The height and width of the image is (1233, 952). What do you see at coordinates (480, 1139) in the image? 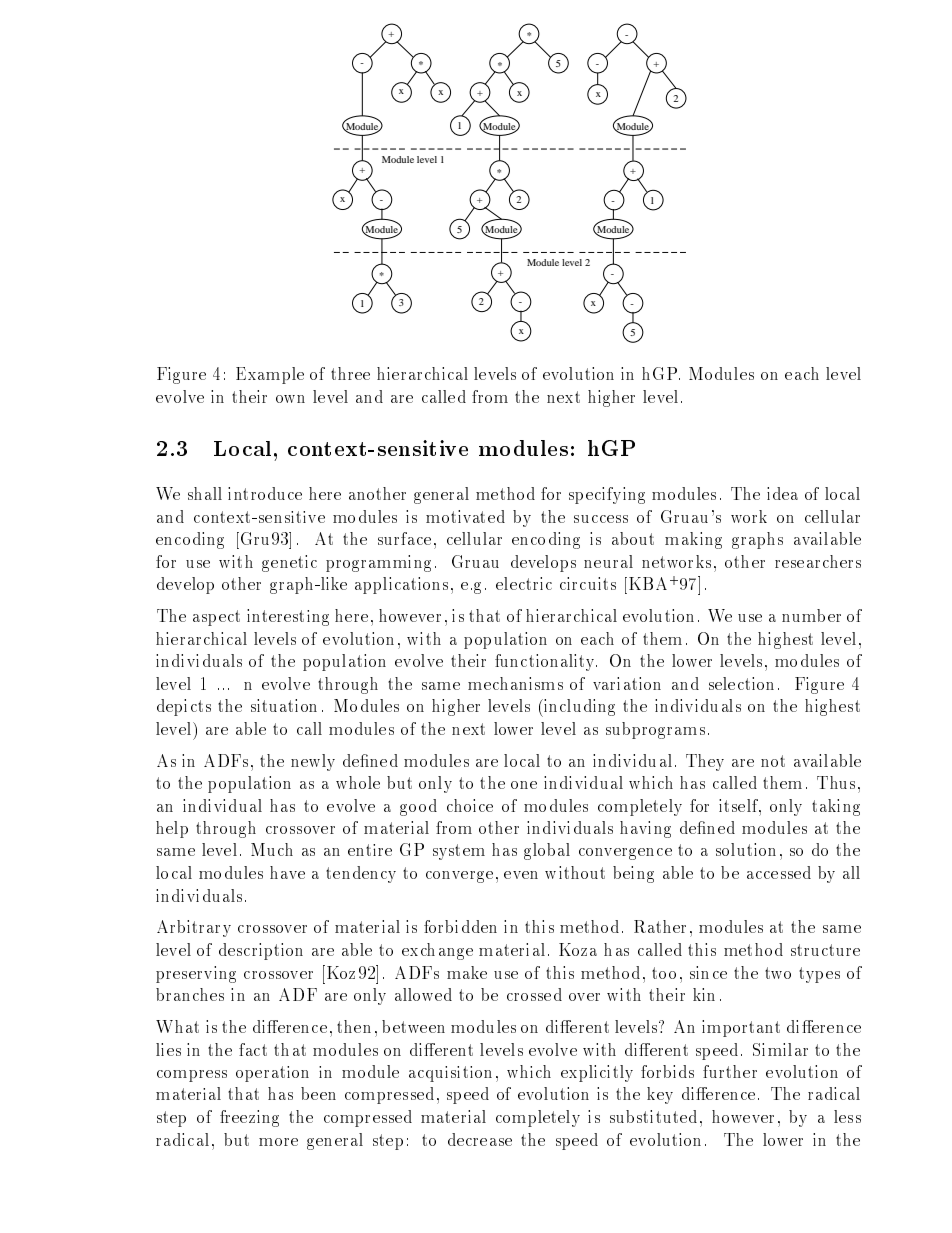
I see `decrease` at bounding box center [480, 1139].
